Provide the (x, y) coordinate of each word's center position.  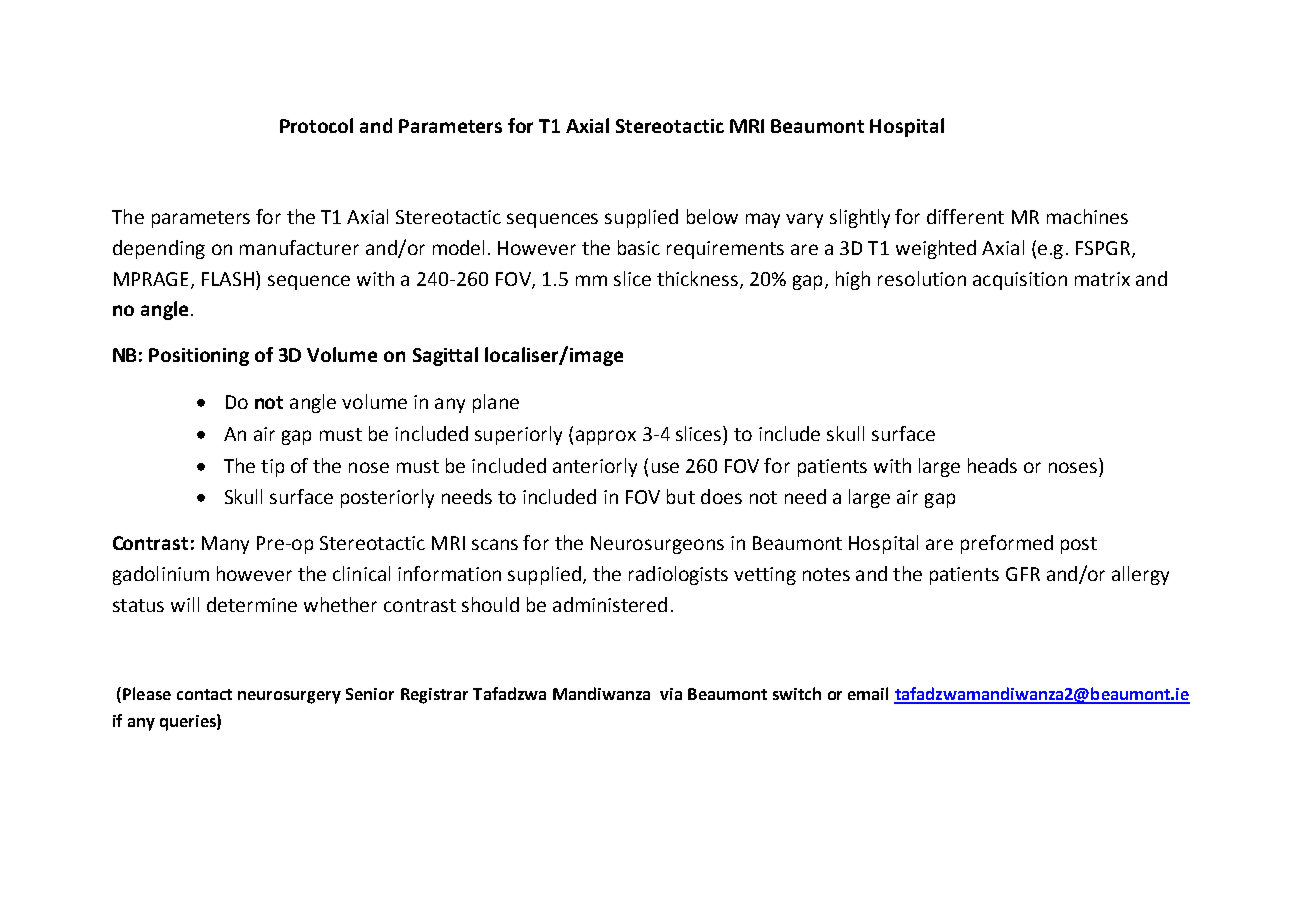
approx (606, 437)
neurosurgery (289, 697)
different (965, 216)
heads (992, 465)
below (712, 216)
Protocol (316, 125)
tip (272, 468)
